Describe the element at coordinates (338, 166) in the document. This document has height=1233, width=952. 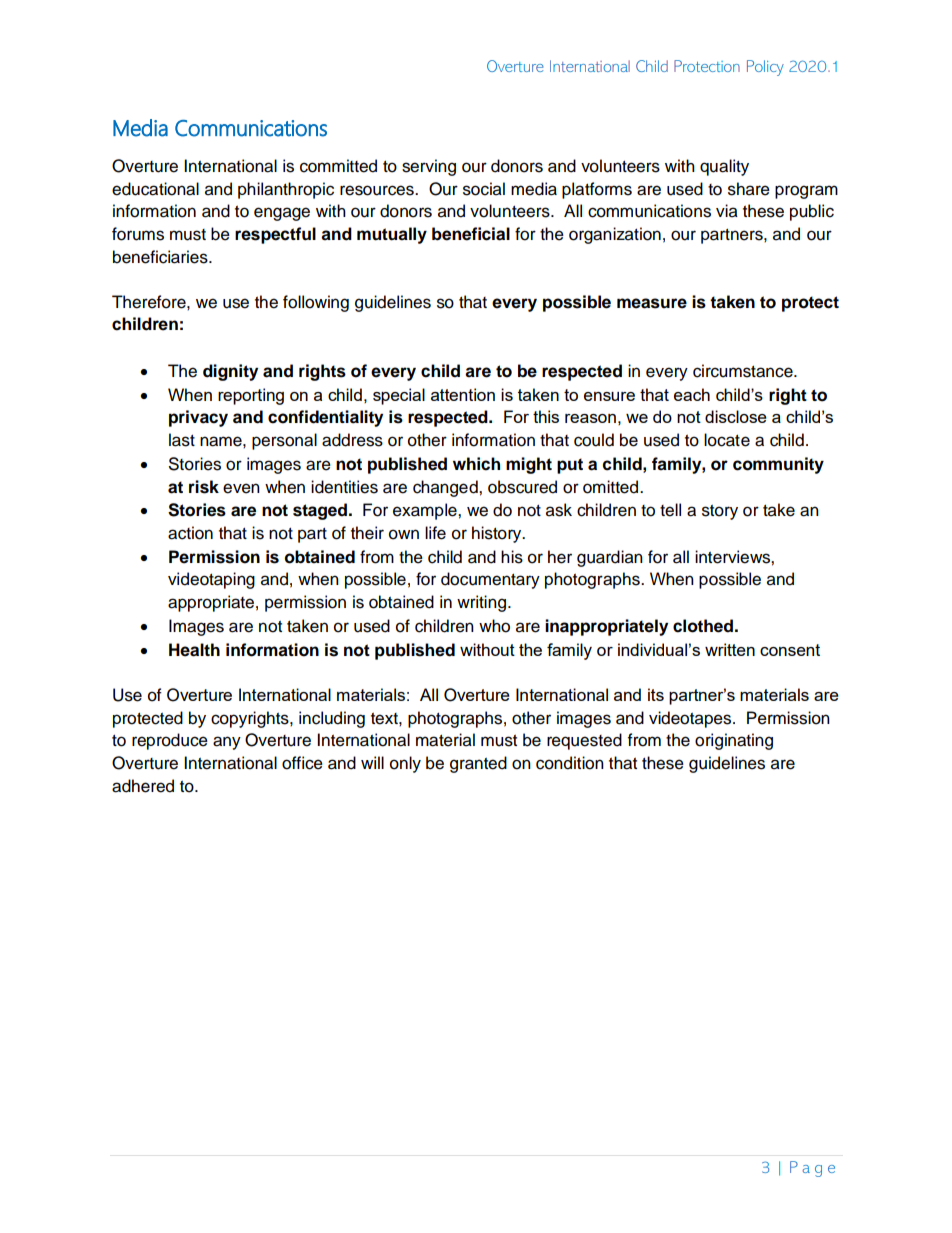
I see `committed` at that location.
